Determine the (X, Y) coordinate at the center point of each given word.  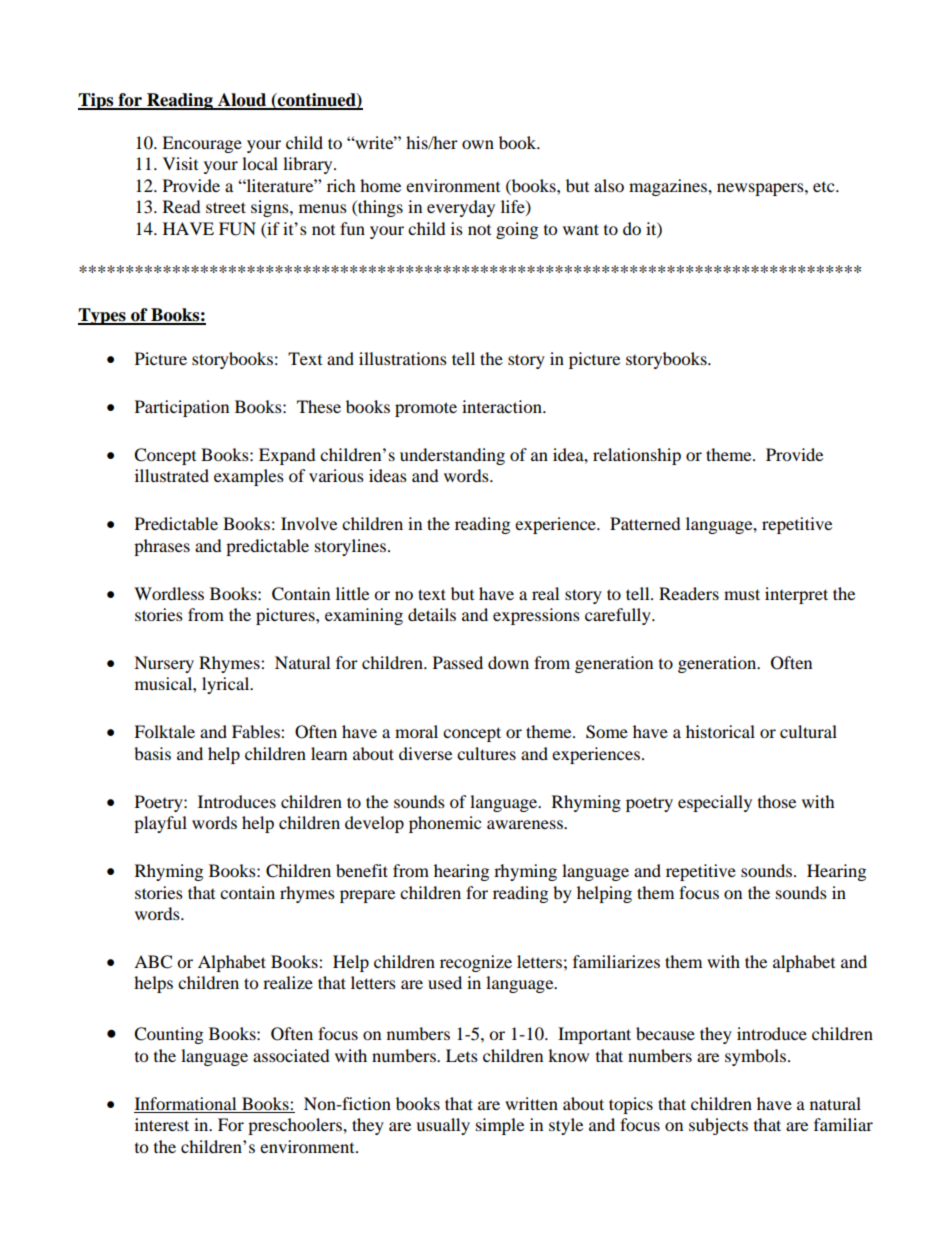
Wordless (169, 593)
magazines (669, 187)
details (432, 614)
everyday (461, 208)
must (742, 594)
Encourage (202, 144)
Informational (185, 1103)
